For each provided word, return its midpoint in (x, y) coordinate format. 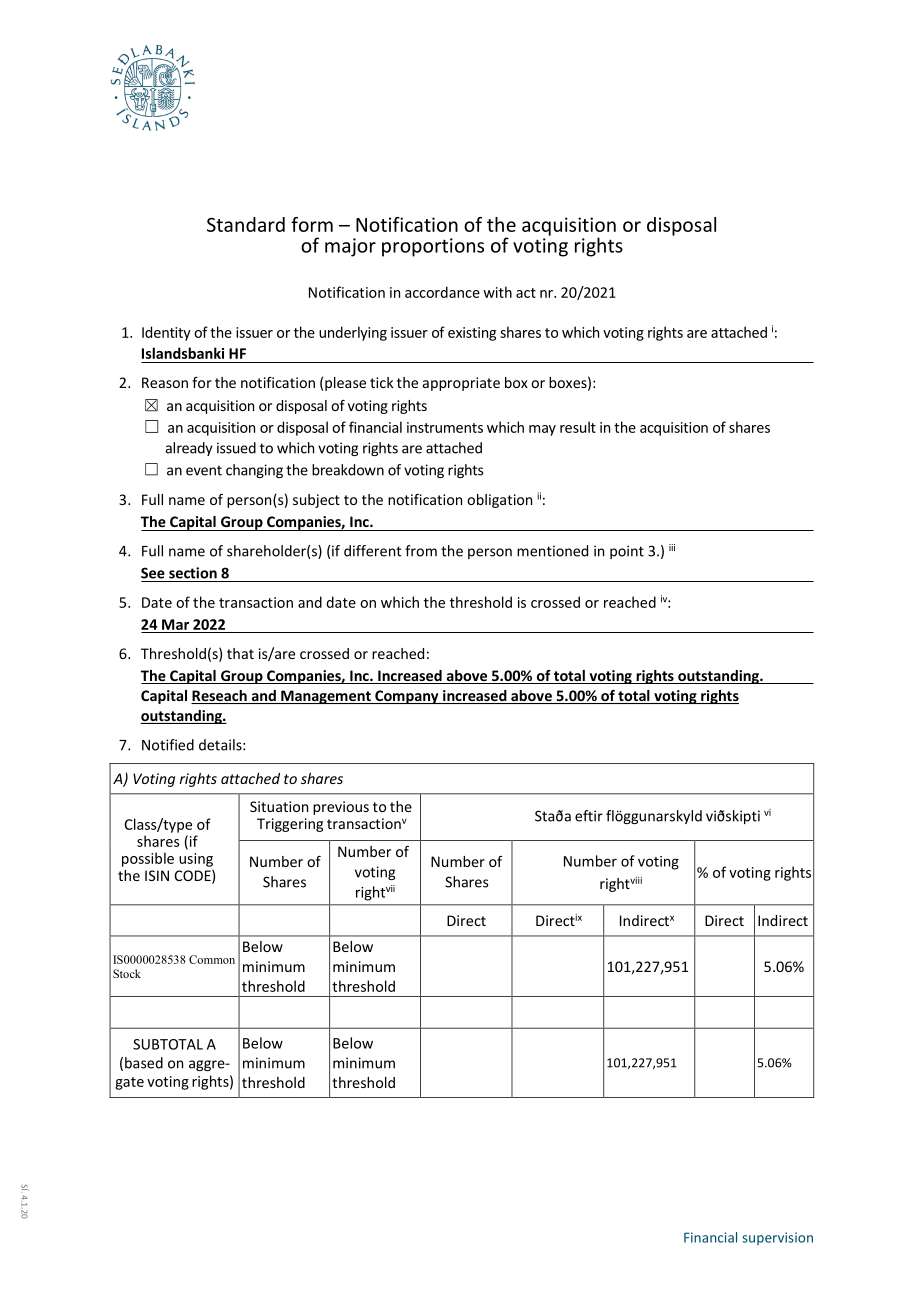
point (627, 552)
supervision (777, 1238)
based (144, 1063)
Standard (246, 224)
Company (407, 697)
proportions (433, 247)
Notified (168, 745)
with (497, 292)
